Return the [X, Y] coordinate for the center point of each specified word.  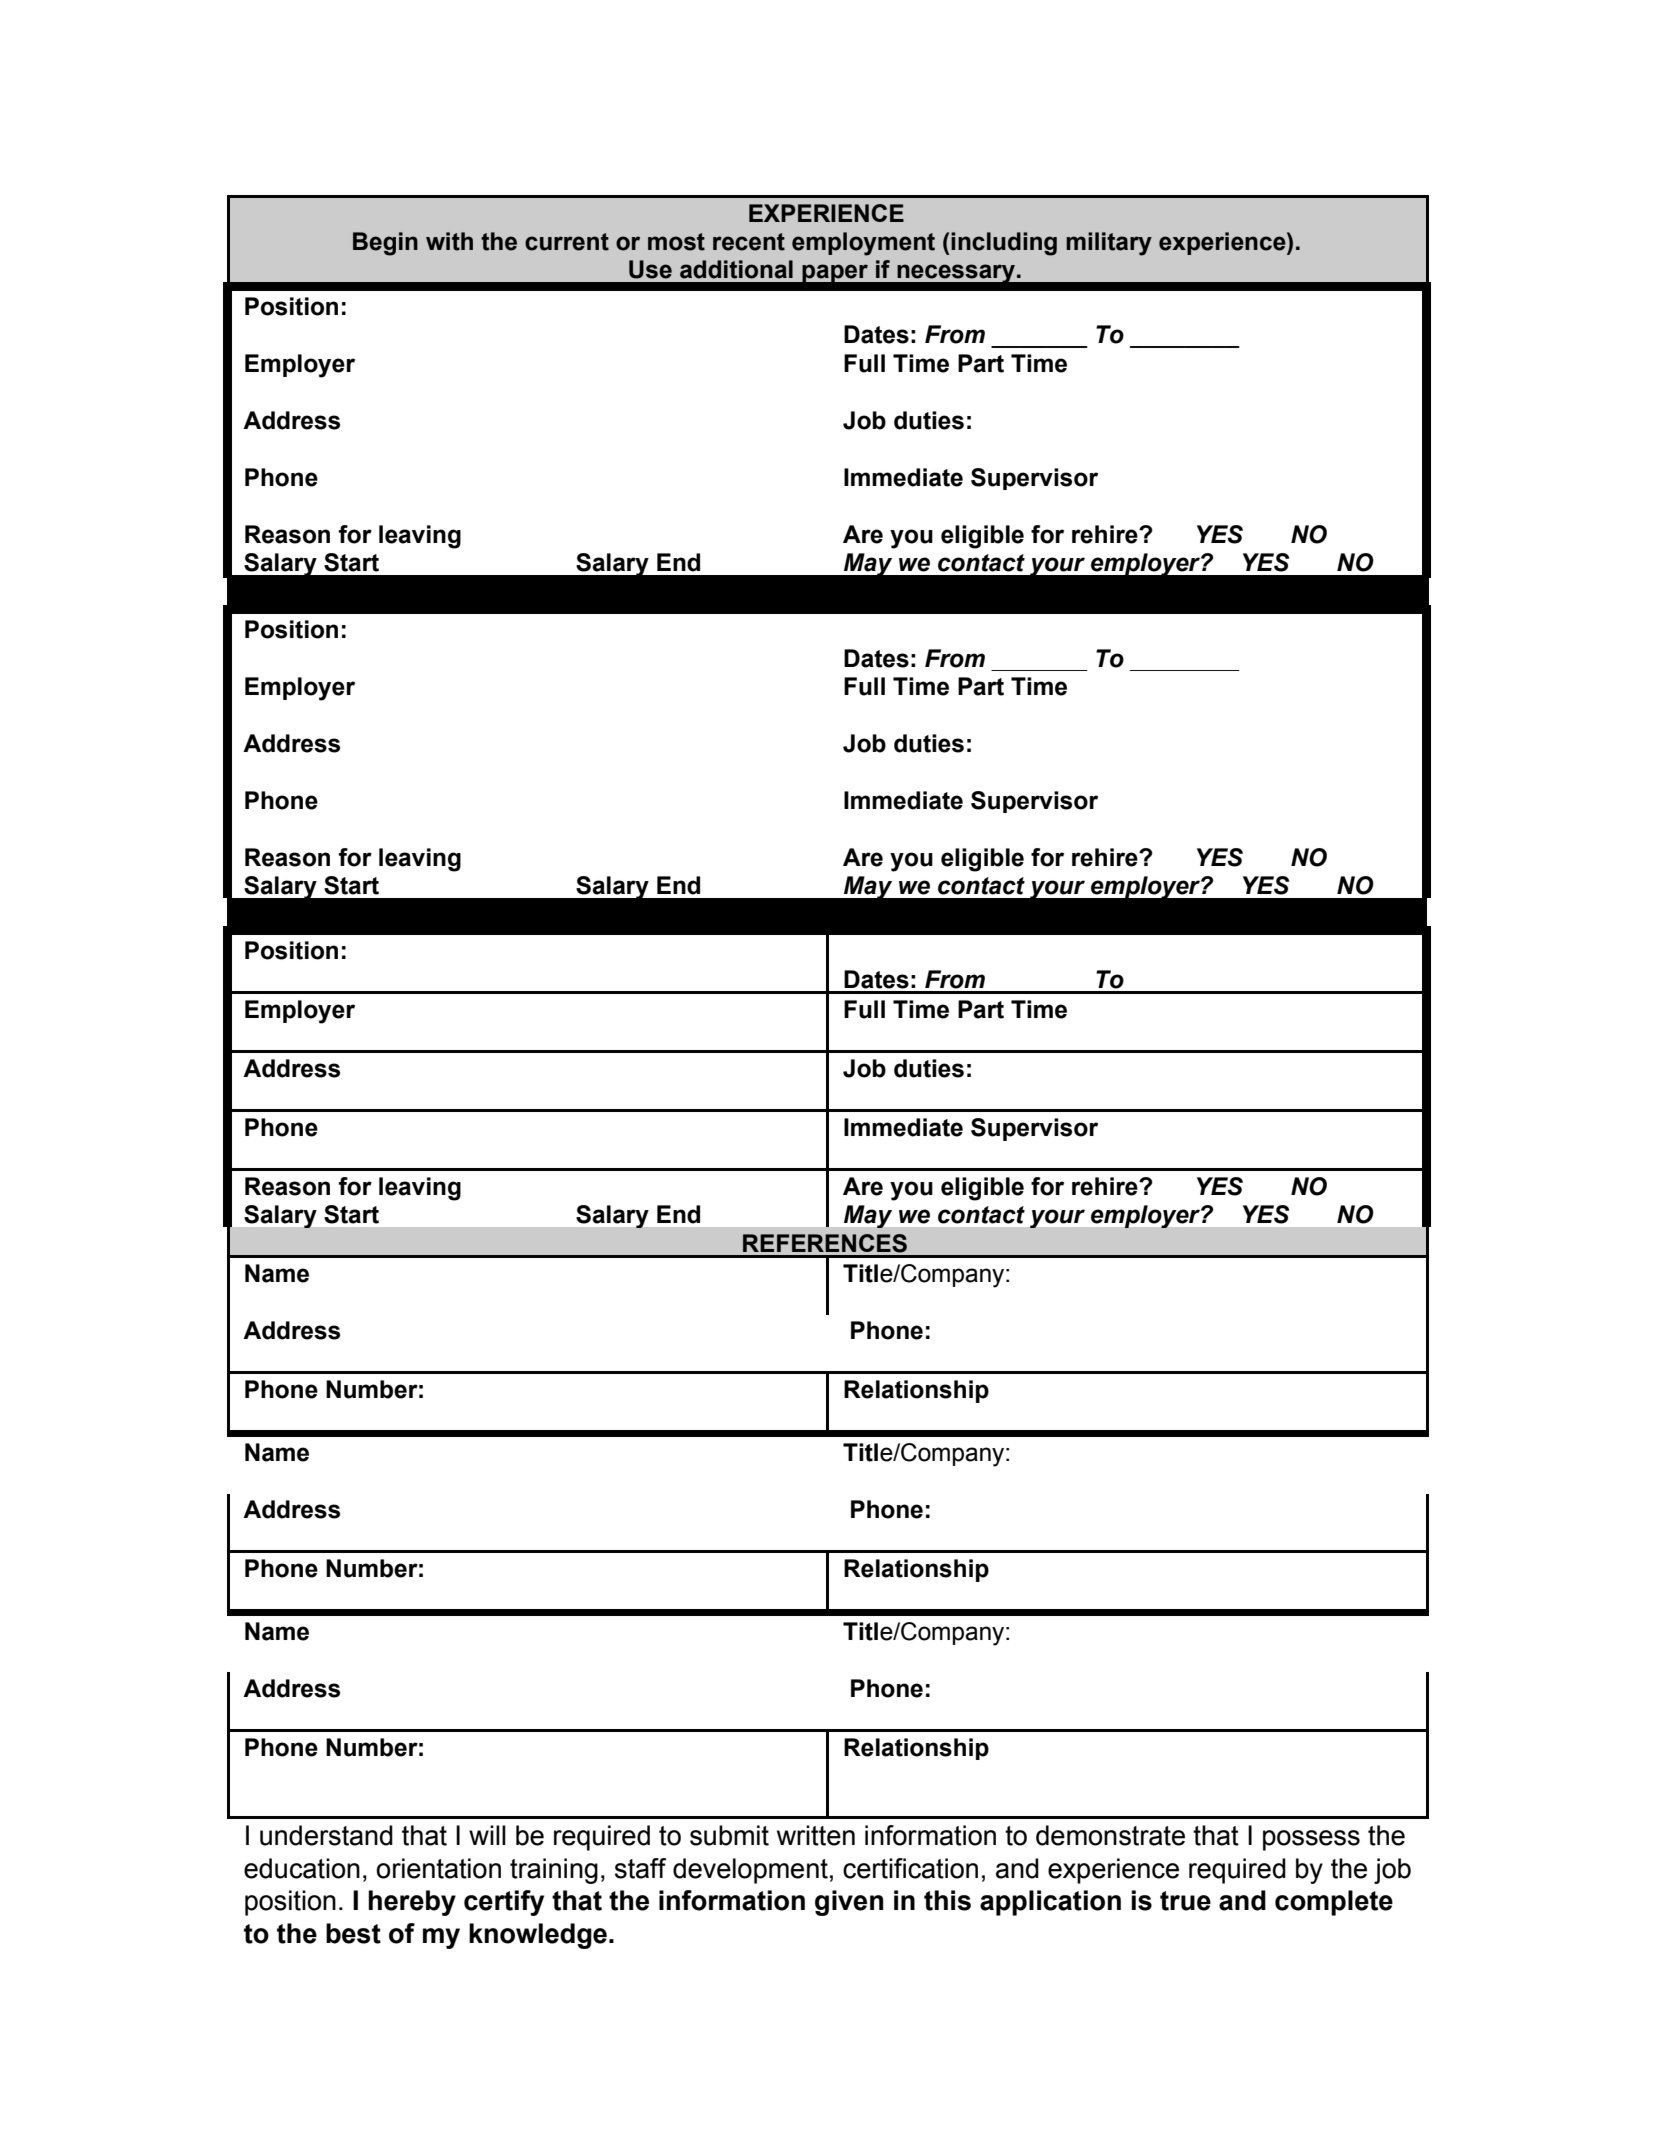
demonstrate [1110, 1835]
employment [863, 244]
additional [736, 269]
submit [729, 1835]
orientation [438, 1868]
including [1004, 244]
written [816, 1835]
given [849, 1903]
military [1109, 244]
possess [1311, 1840]
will [487, 1835]
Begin [385, 244]
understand [326, 1835]
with [449, 241]
